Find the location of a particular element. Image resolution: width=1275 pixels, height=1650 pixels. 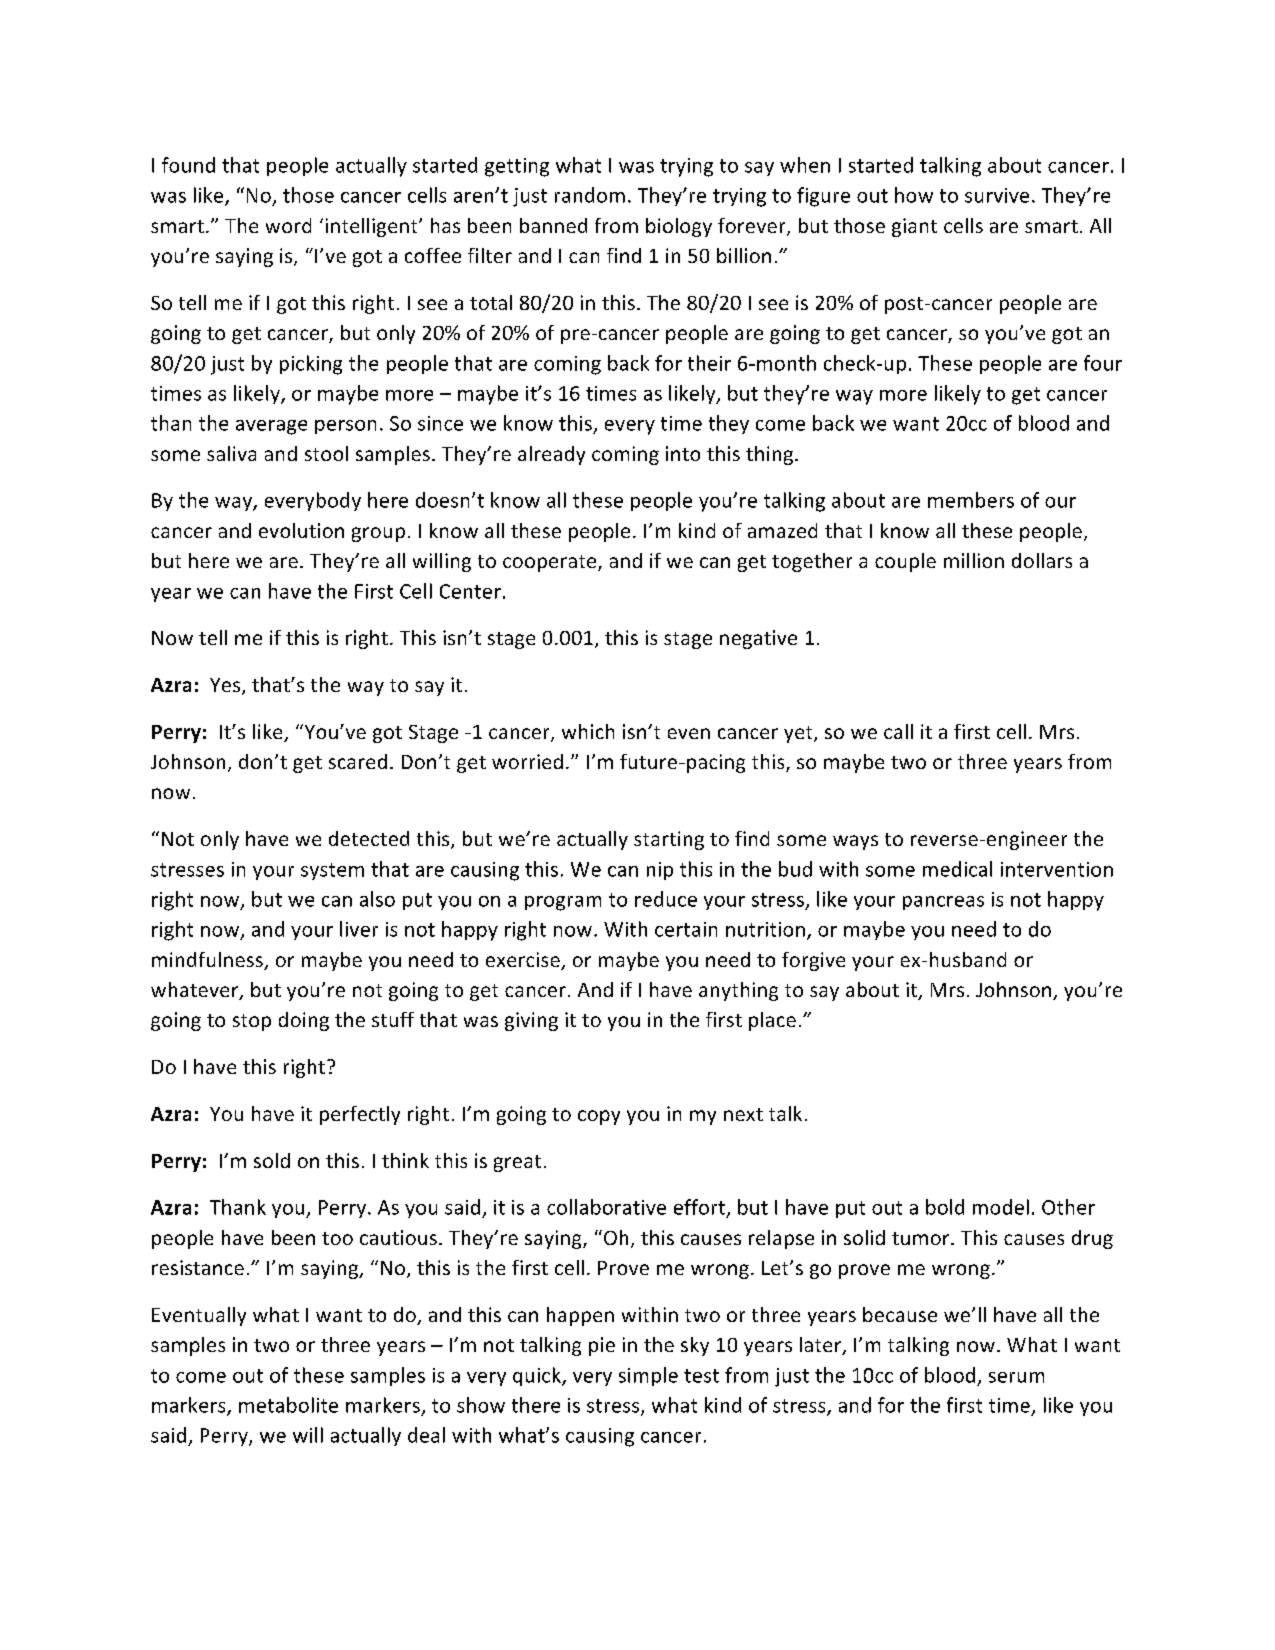

into is located at coordinates (683, 453).
